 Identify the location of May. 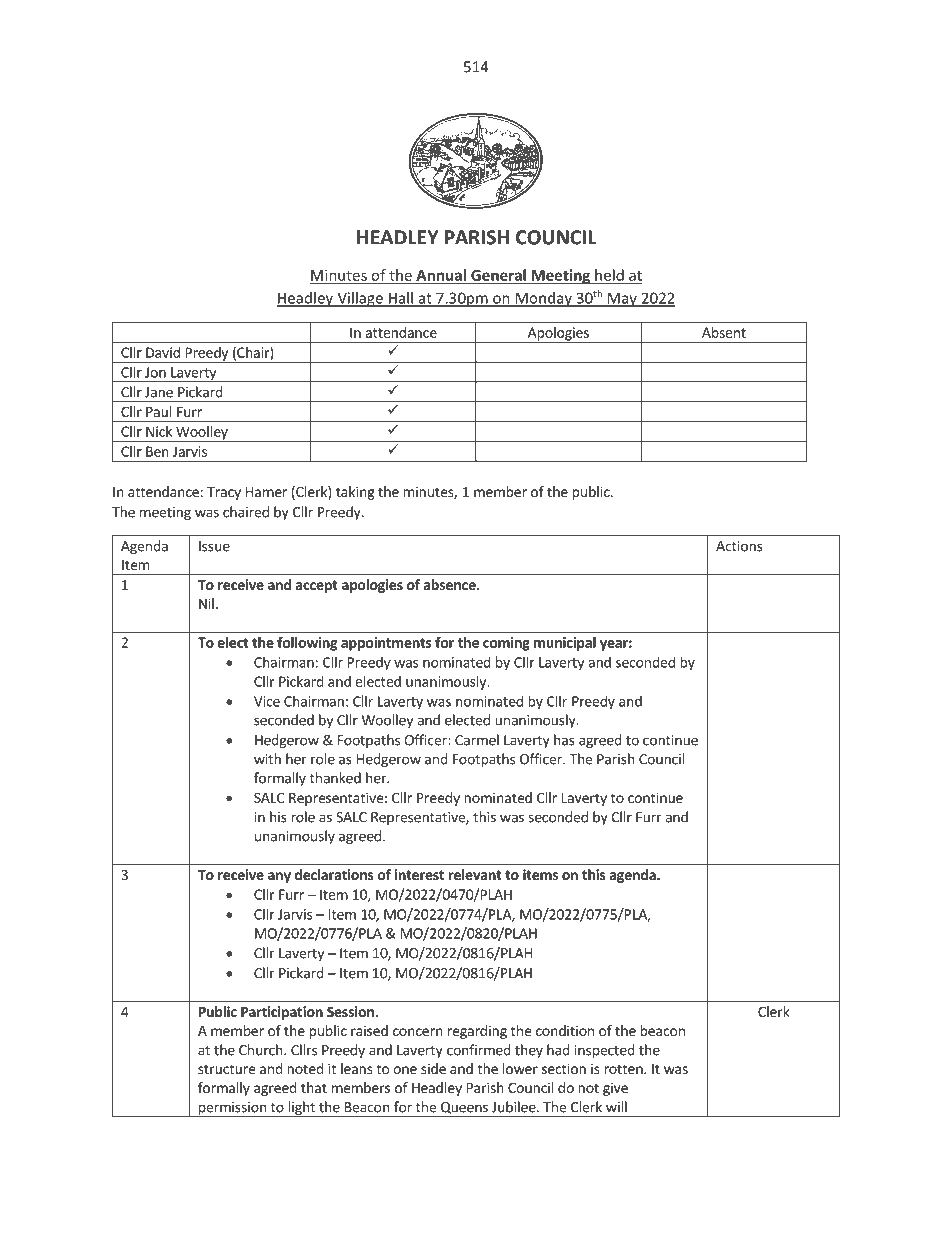
(622, 299).
